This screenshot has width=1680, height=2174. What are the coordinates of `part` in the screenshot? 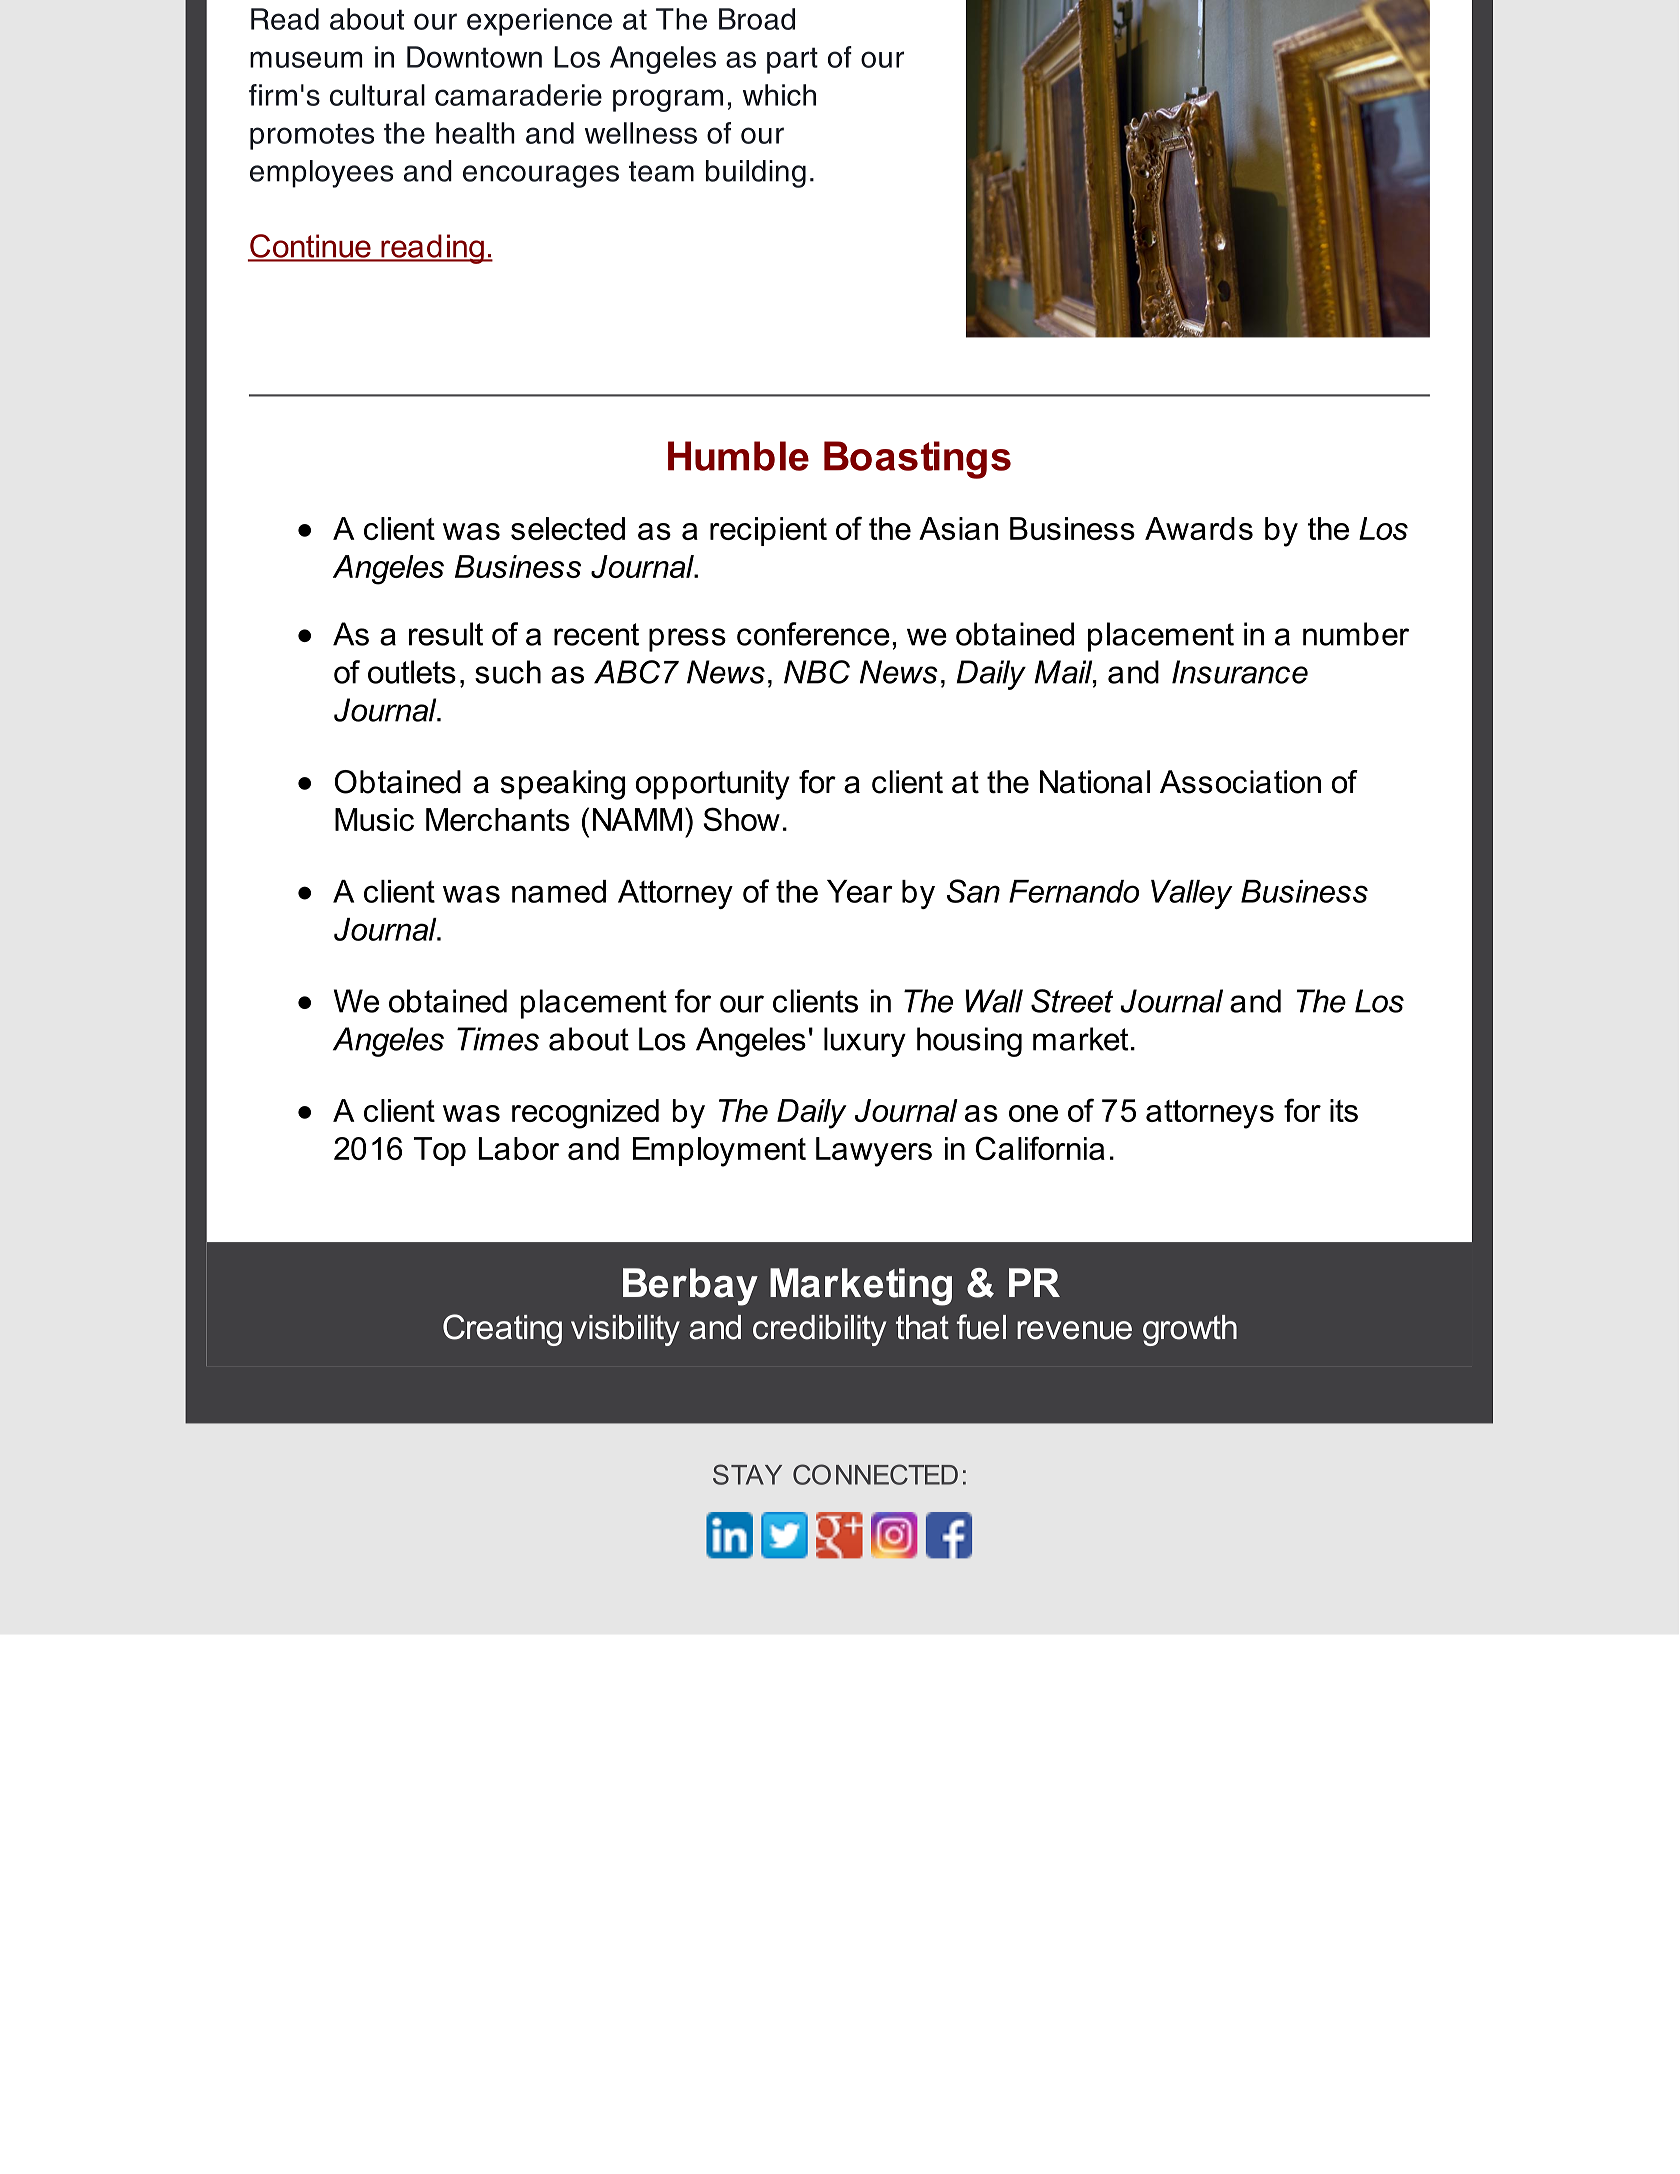 It's located at (792, 60).
